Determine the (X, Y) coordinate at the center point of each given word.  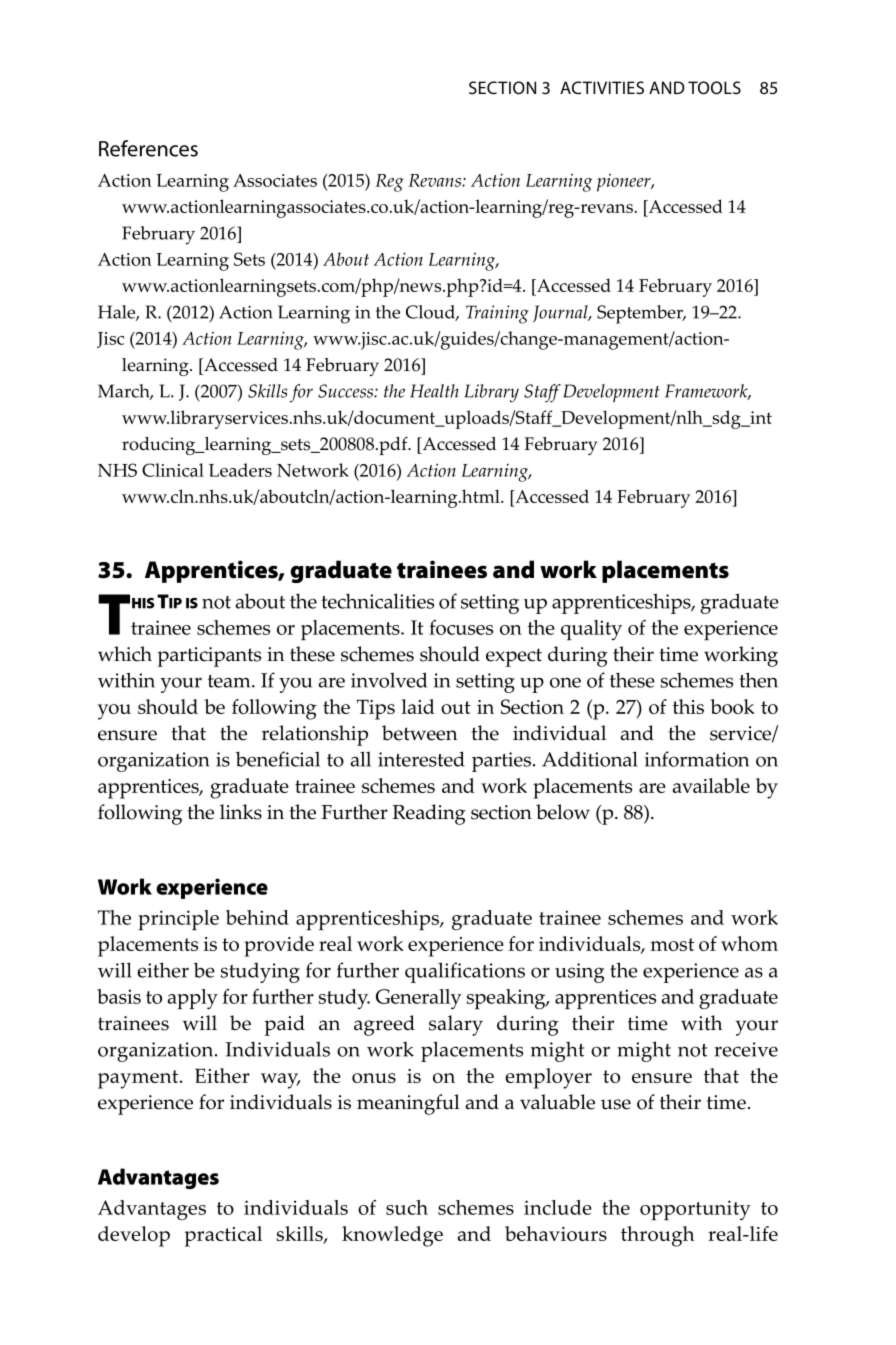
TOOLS (714, 87)
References (148, 148)
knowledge (392, 1236)
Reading (429, 814)
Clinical (173, 470)
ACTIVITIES (602, 87)
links (241, 812)
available (711, 785)
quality (591, 630)
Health (434, 391)
